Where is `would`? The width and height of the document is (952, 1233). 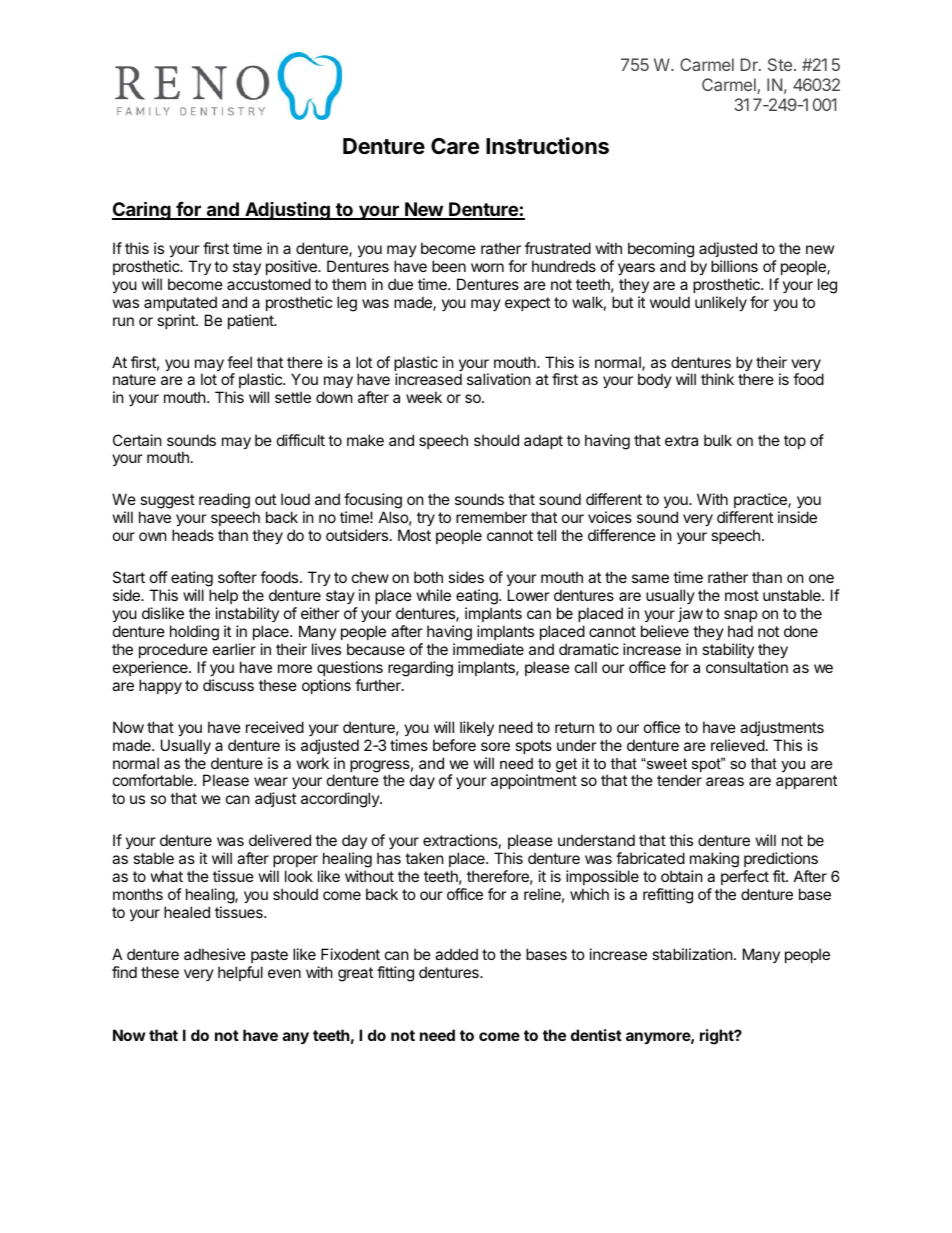
would is located at coordinates (670, 302).
